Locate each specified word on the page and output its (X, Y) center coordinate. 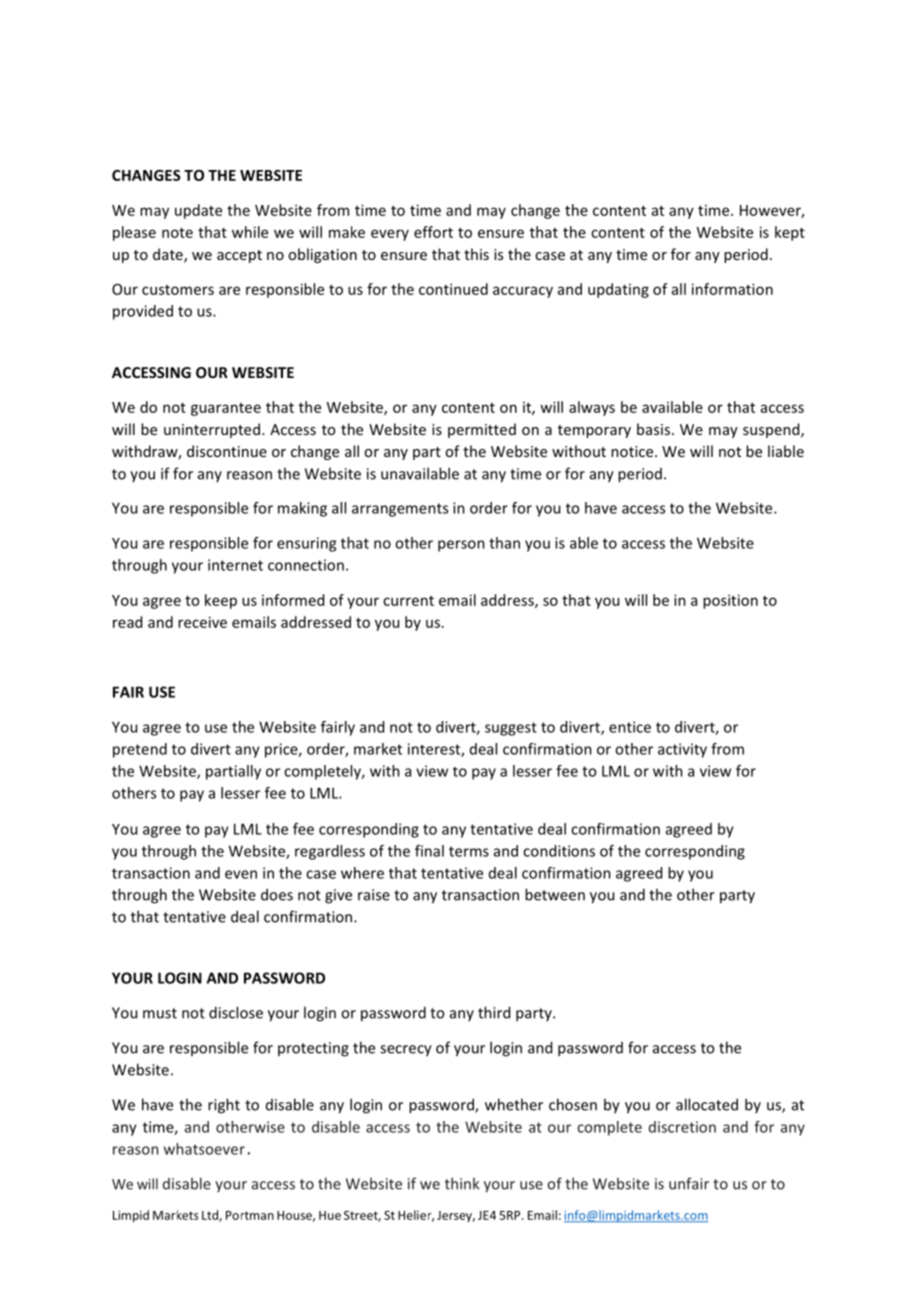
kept (790, 233)
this (476, 254)
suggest (511, 729)
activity (682, 750)
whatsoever (204, 1149)
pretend (140, 750)
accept (239, 256)
